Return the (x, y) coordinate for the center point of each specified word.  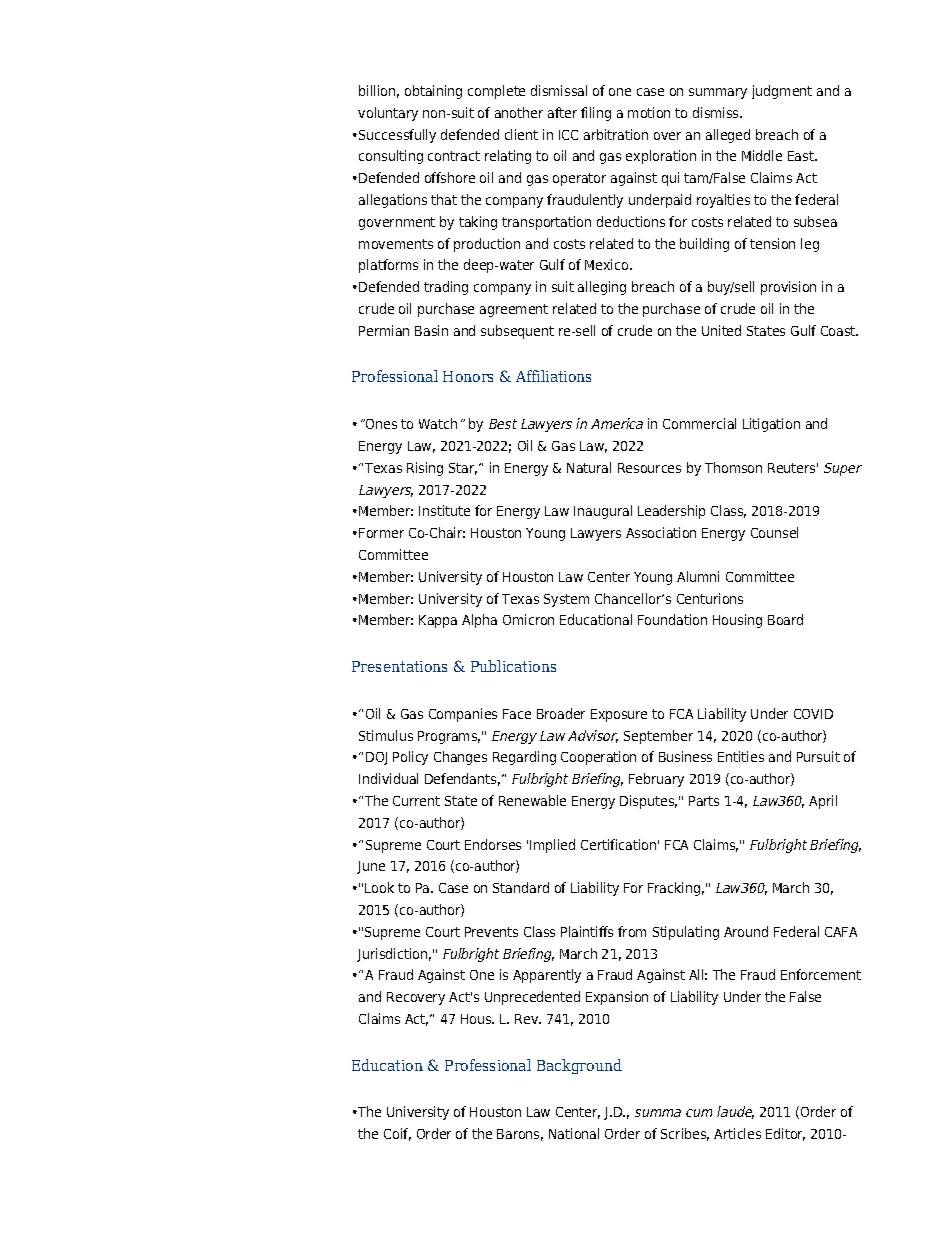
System (566, 600)
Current (416, 801)
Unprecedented (532, 998)
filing (596, 114)
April (823, 802)
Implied (552, 846)
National (574, 1133)
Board (785, 619)
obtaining (433, 92)
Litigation (771, 425)
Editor (785, 1134)
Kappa (438, 621)
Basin (431, 330)
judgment (782, 92)
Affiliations (553, 376)
